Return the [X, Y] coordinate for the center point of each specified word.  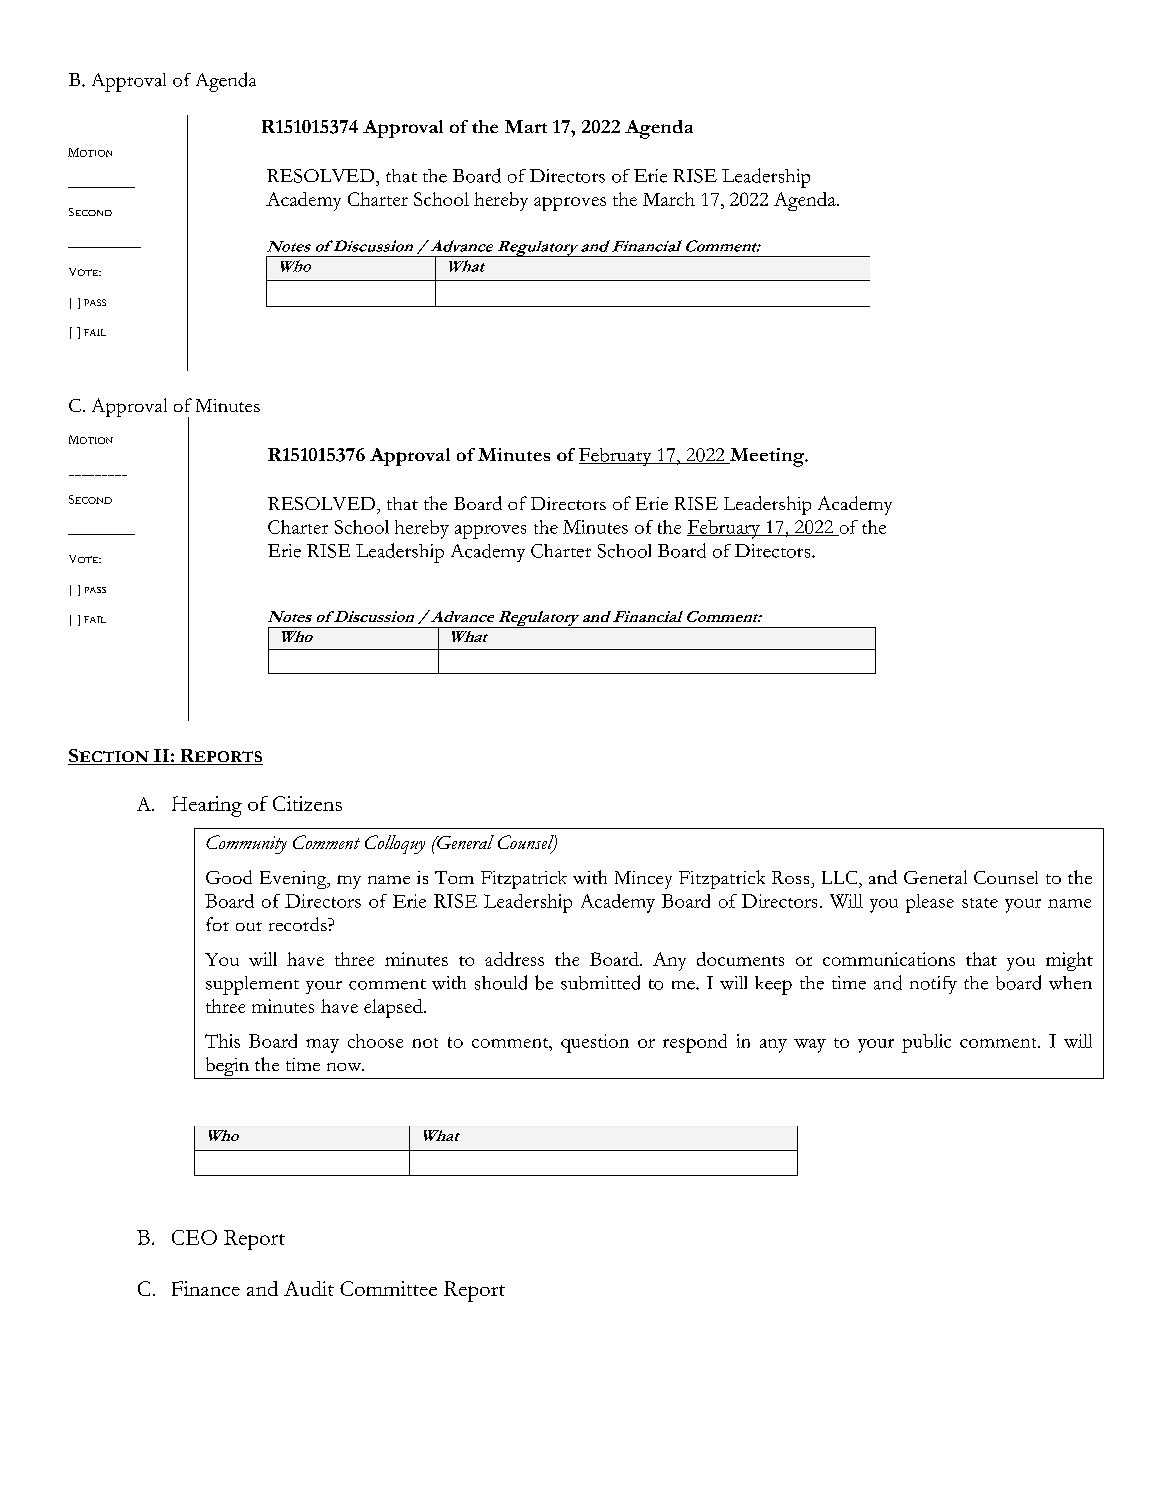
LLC [841, 877]
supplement [252, 985]
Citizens [307, 803]
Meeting [767, 457]
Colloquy [395, 844]
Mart [526, 126]
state [980, 903]
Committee [388, 1288]
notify [933, 985]
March [669, 199]
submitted [600, 982]
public [926, 1043]
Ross [790, 877]
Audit [309, 1288]
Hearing [207, 806]
